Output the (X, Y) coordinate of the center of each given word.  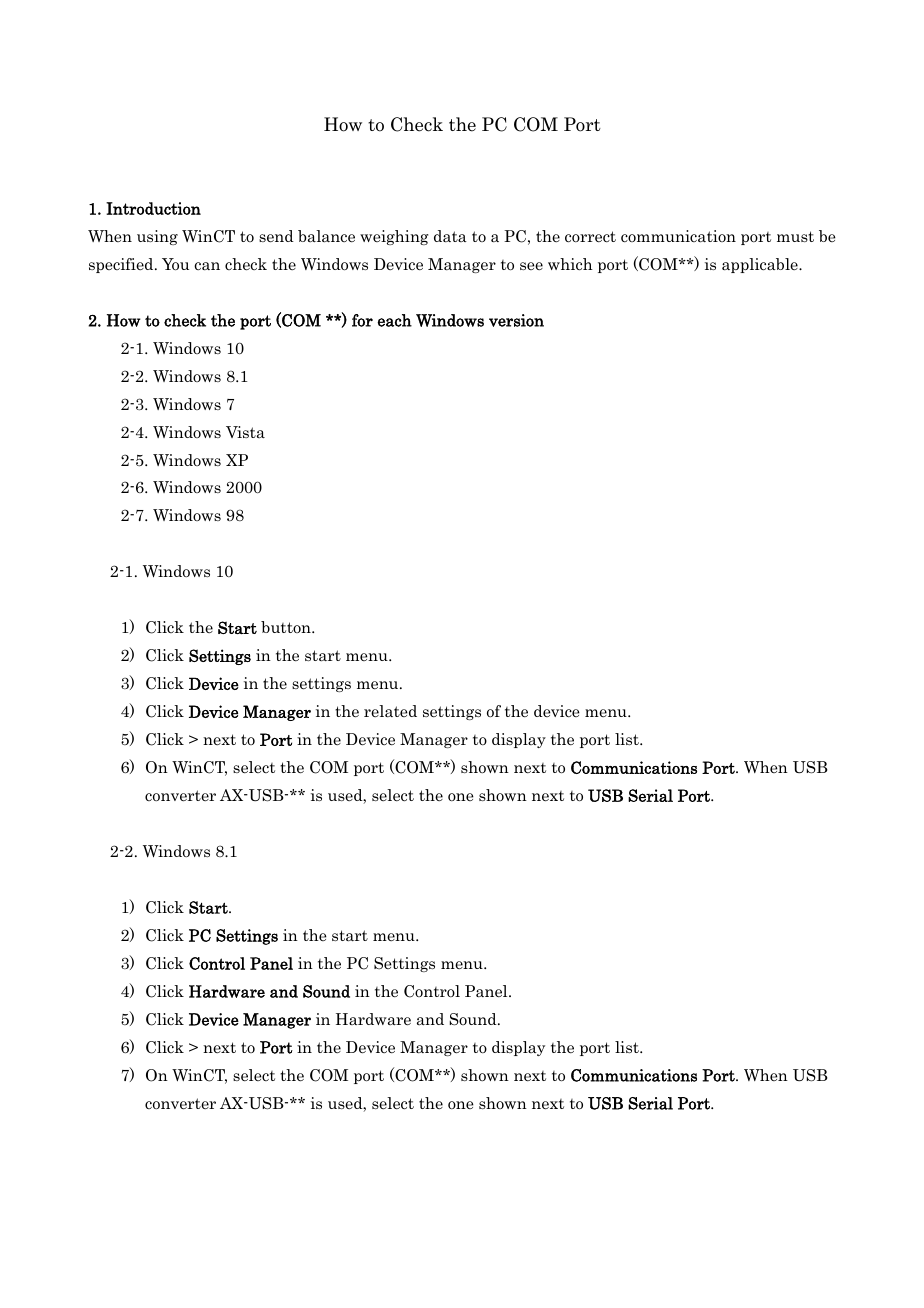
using (157, 237)
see (531, 266)
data (450, 236)
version (516, 320)
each (394, 320)
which (570, 264)
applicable (761, 265)
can (207, 266)
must (795, 236)
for (362, 320)
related (390, 711)
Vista (245, 432)
